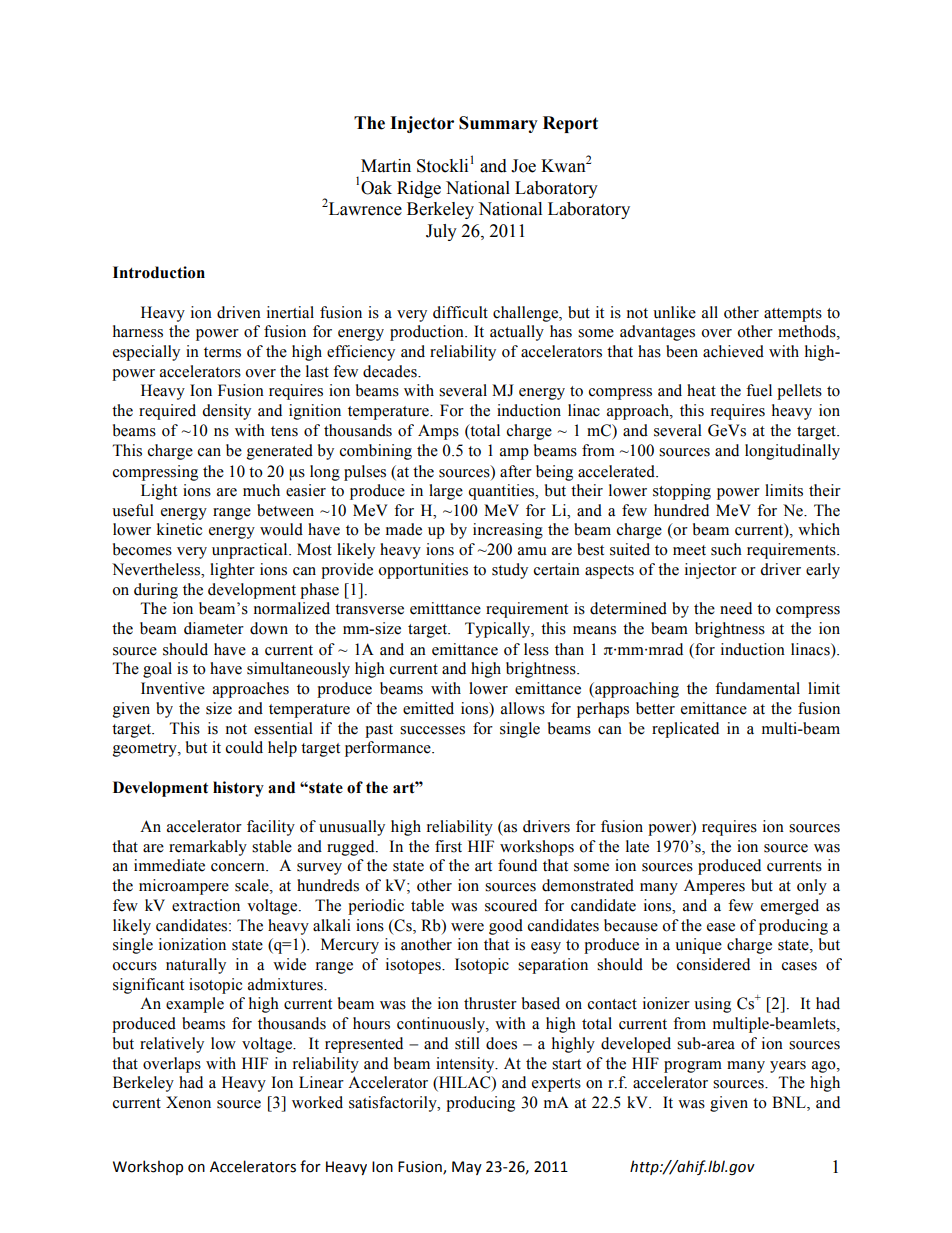 This screenshot has height=1233, width=952. I want to click on Summary, so click(498, 124).
